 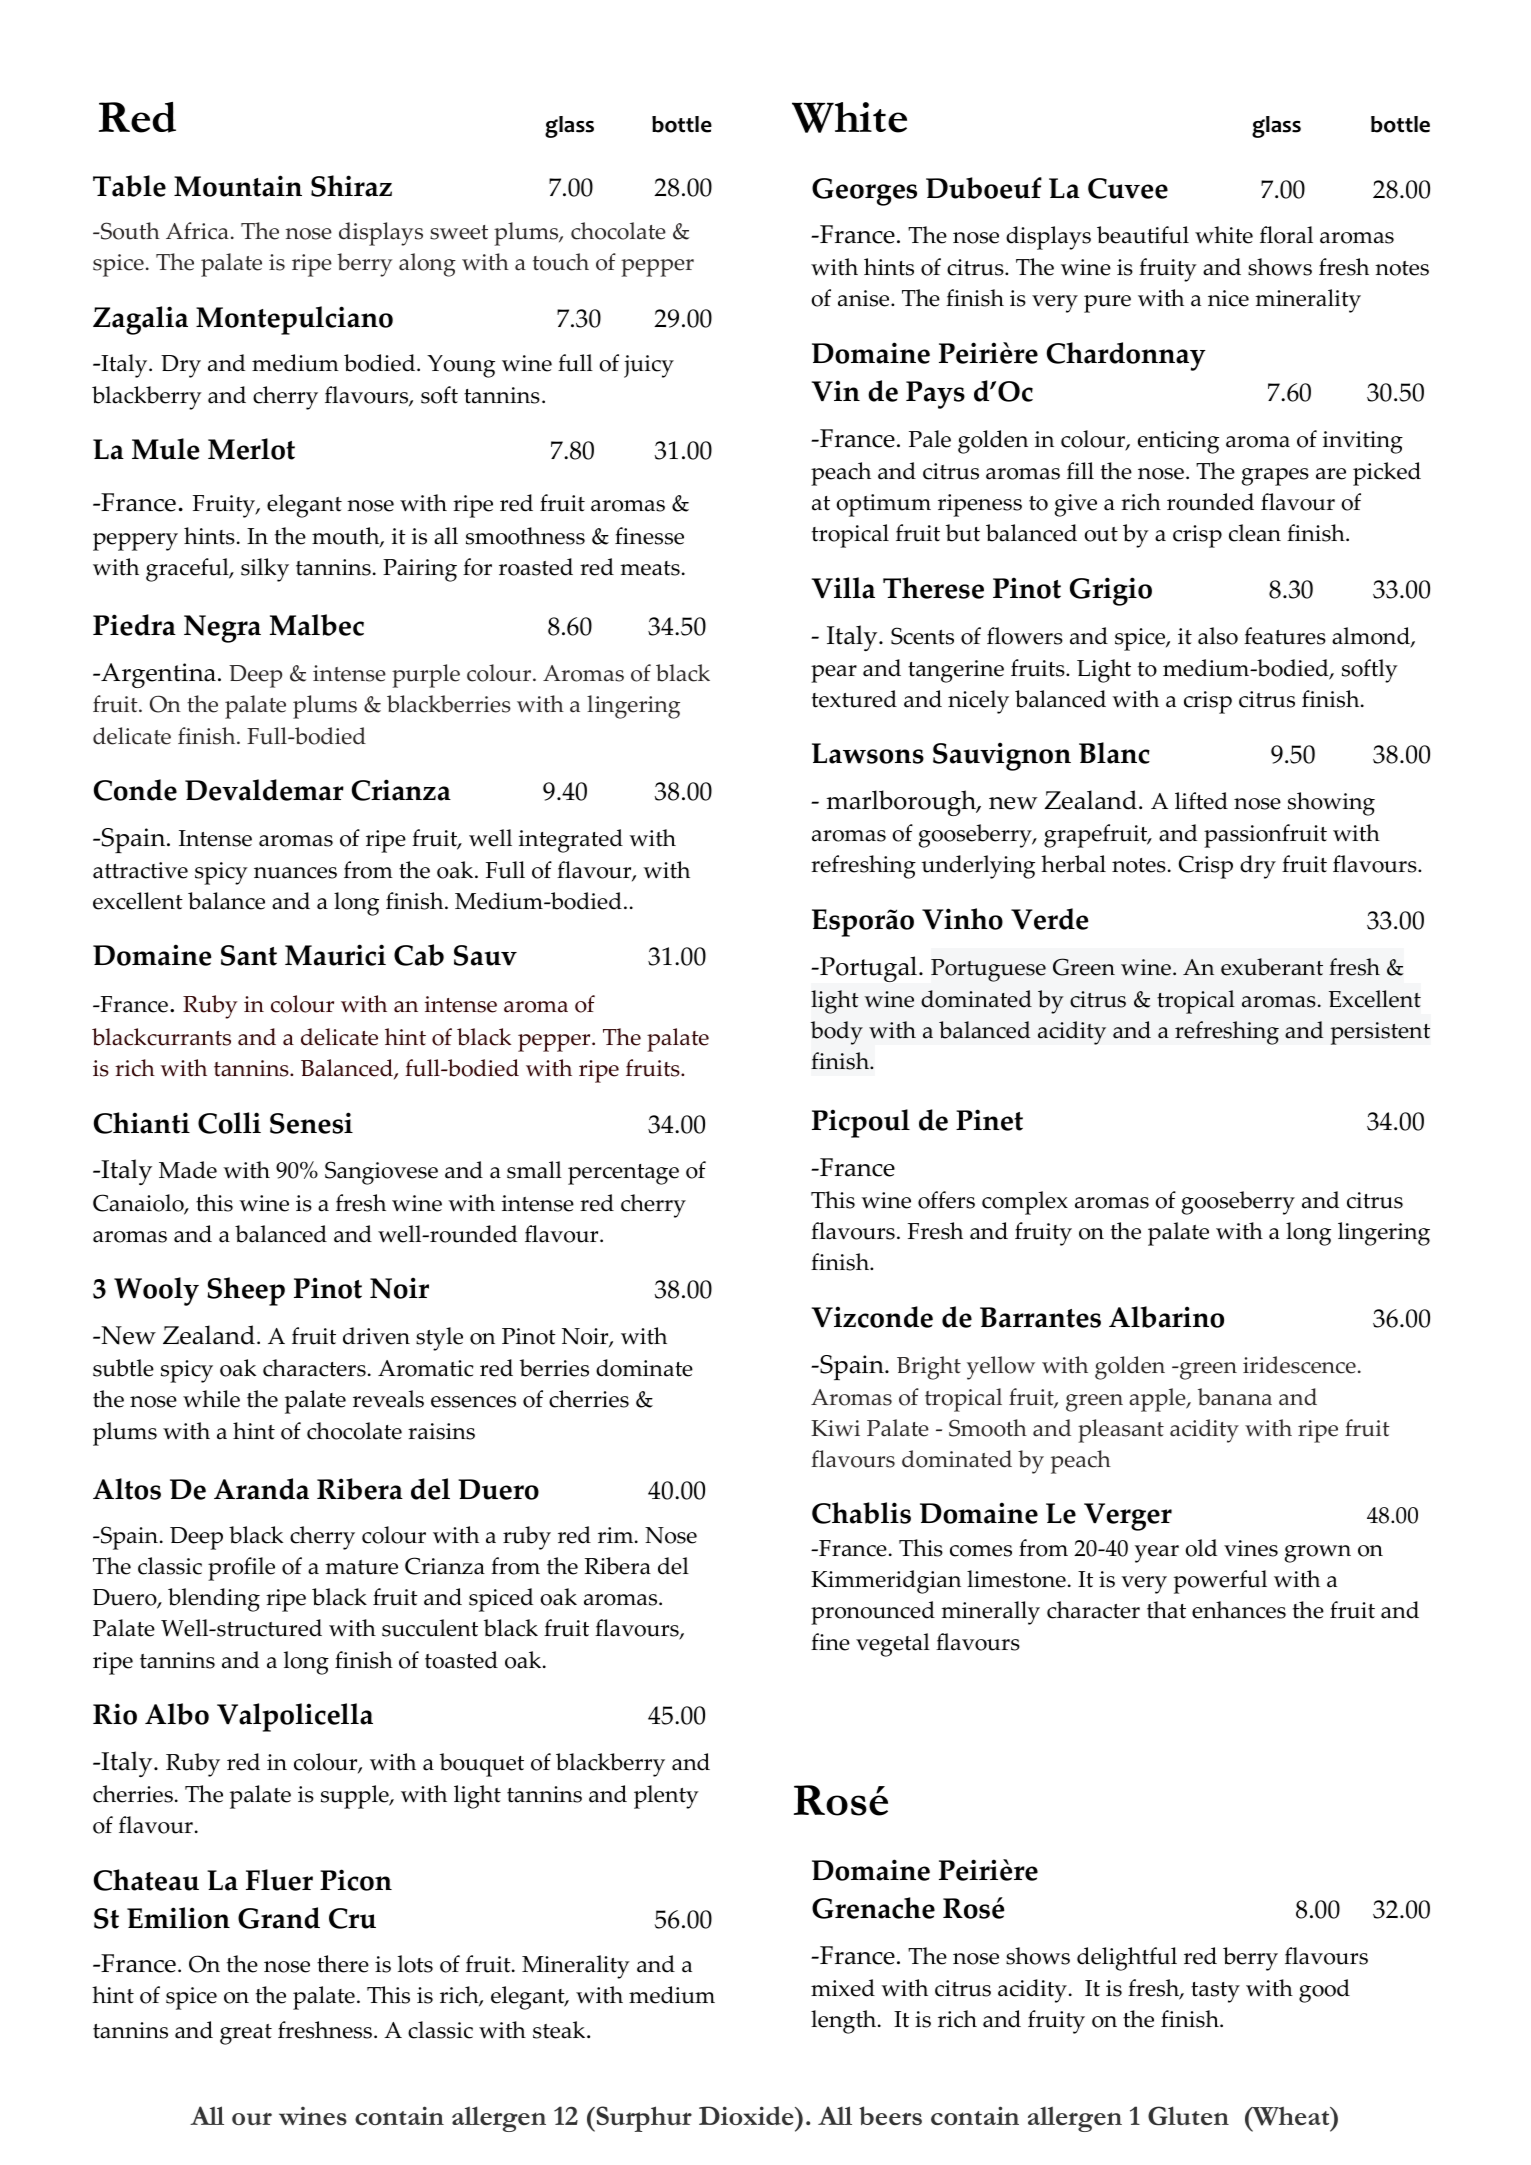 What do you see at coordinates (747, 2115) in the image?
I see `Dioxide` at bounding box center [747, 2115].
